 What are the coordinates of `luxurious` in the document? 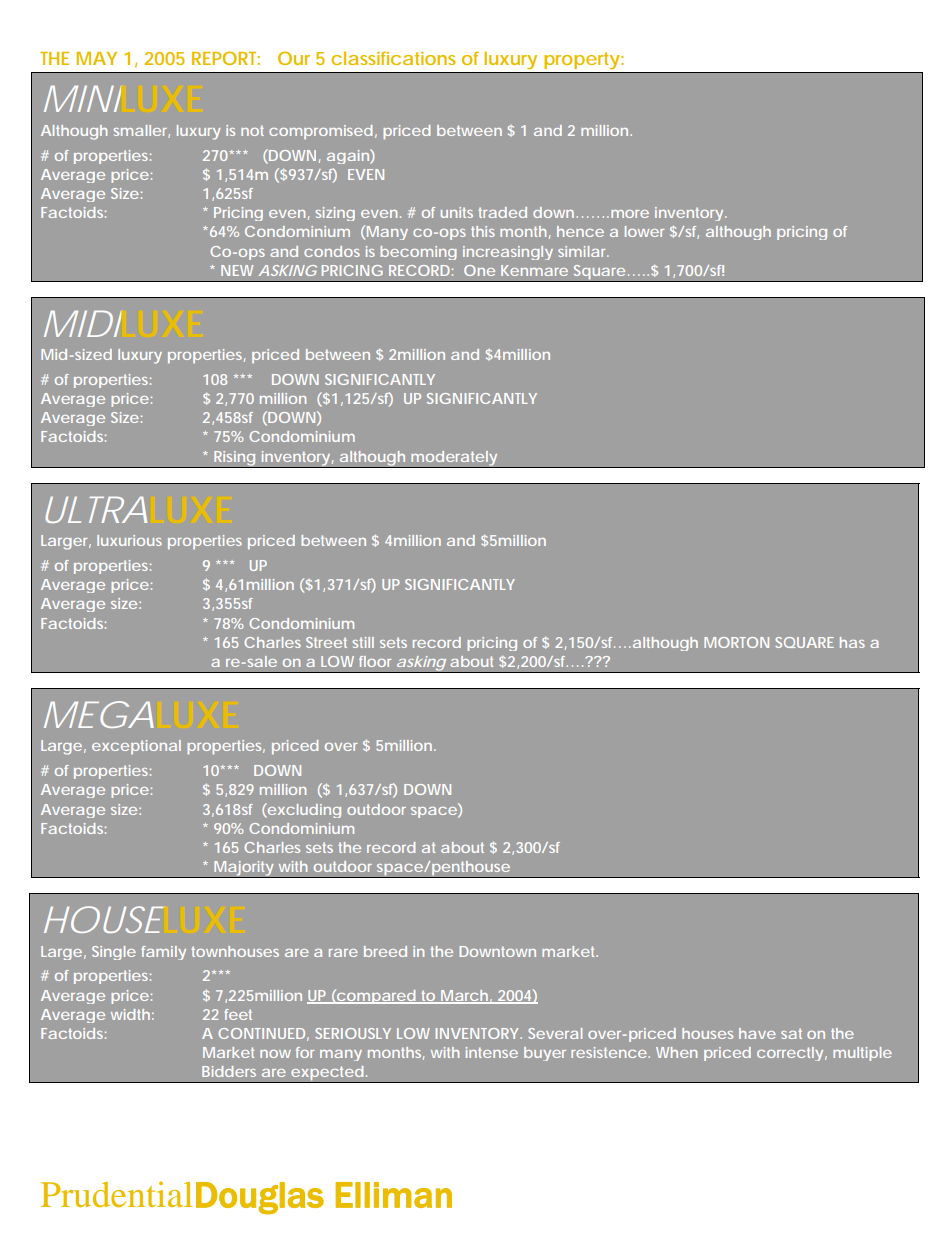 It's located at (129, 540).
